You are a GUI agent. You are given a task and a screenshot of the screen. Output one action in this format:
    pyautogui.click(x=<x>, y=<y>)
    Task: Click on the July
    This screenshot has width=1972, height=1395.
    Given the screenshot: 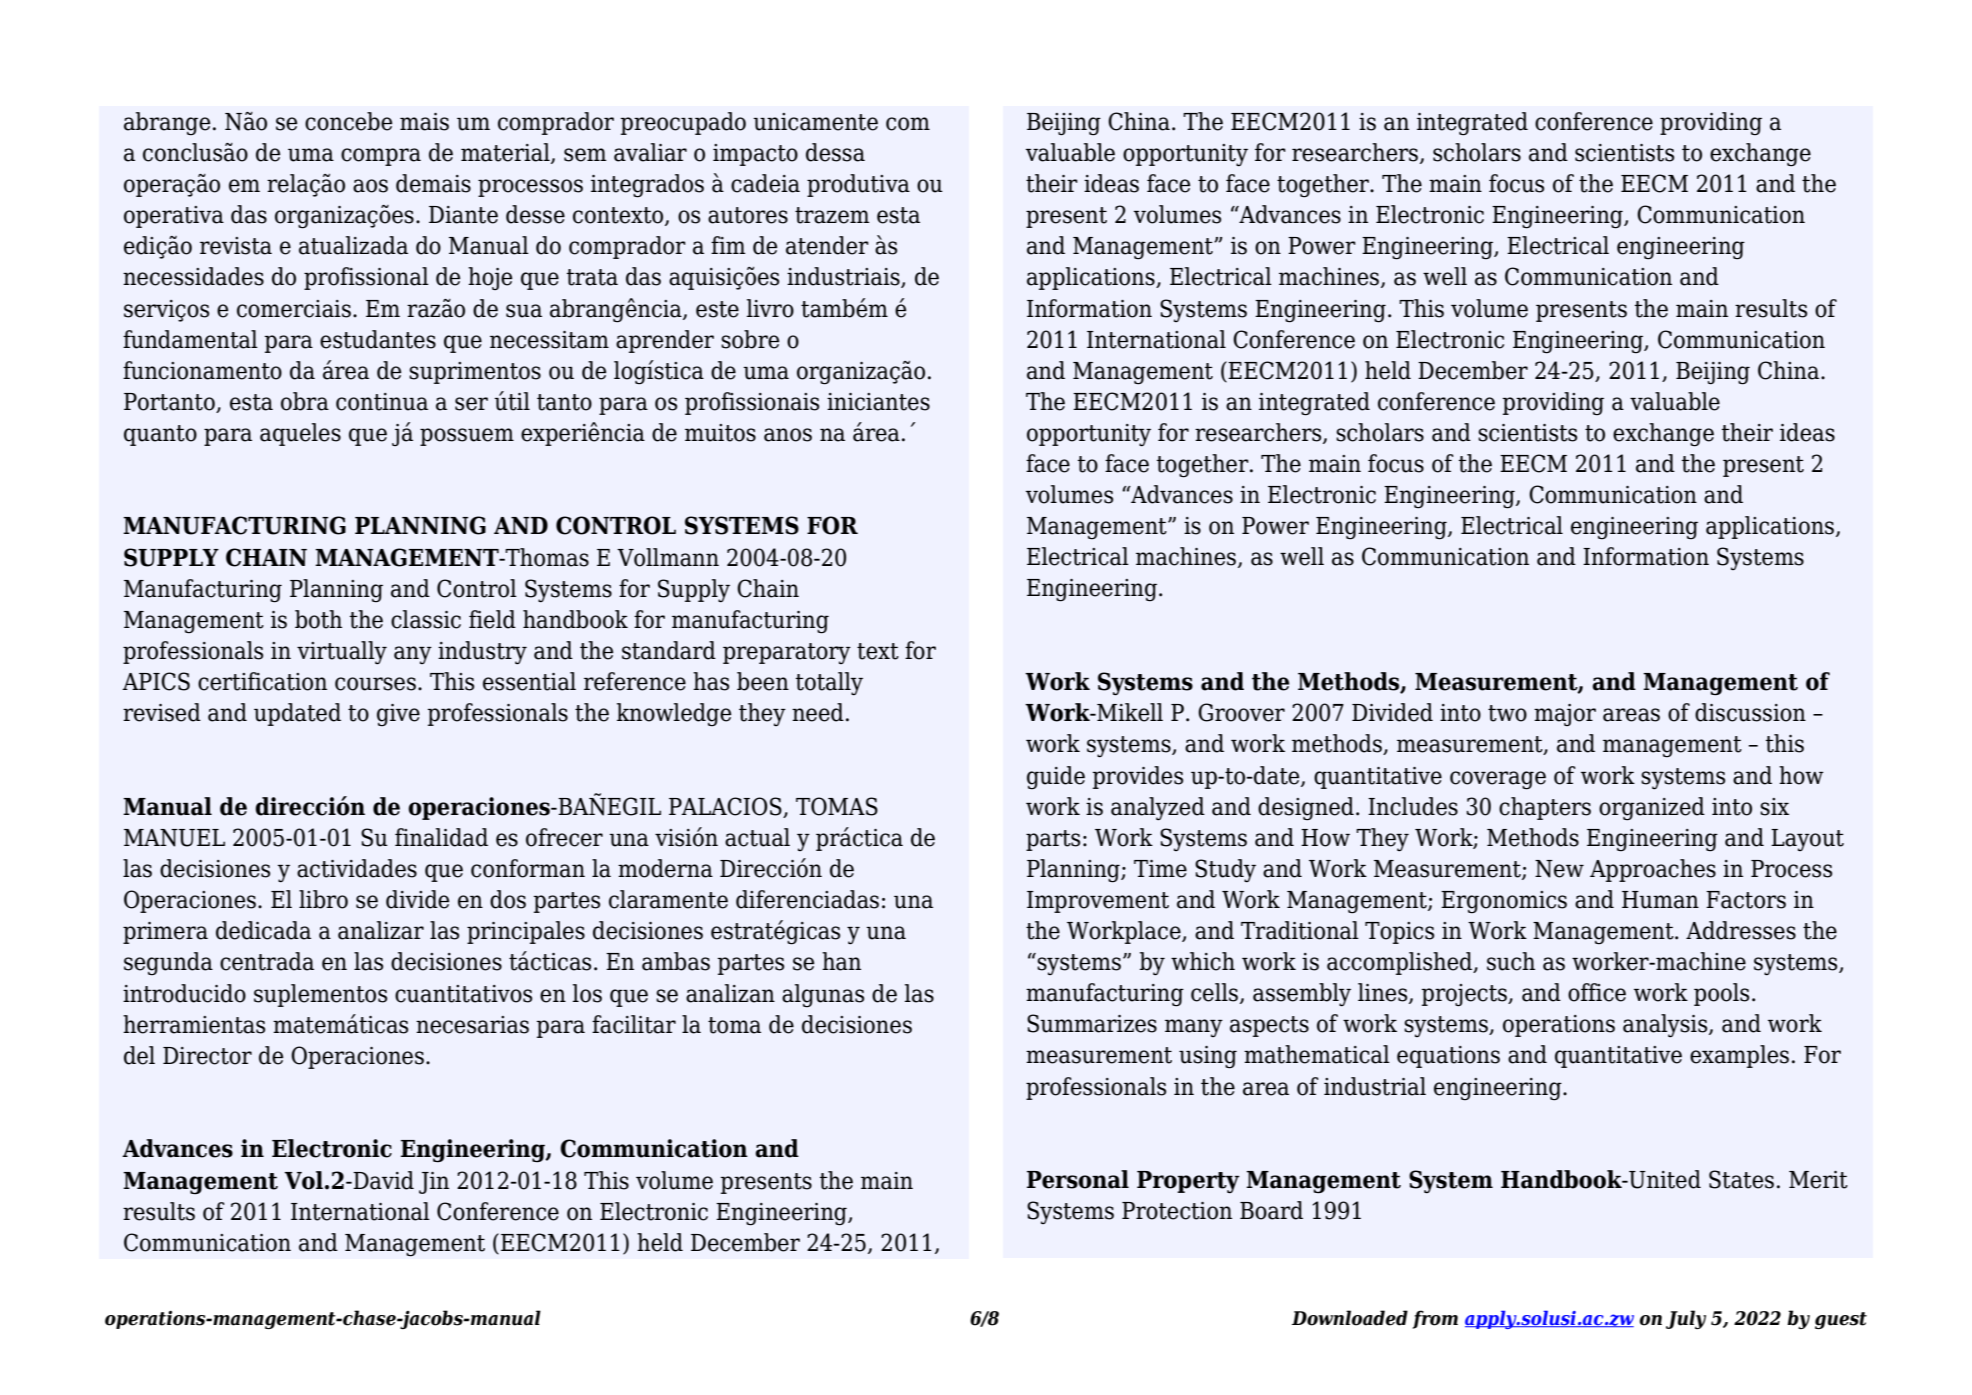 What is the action you would take?
    pyautogui.click(x=1686, y=1319)
